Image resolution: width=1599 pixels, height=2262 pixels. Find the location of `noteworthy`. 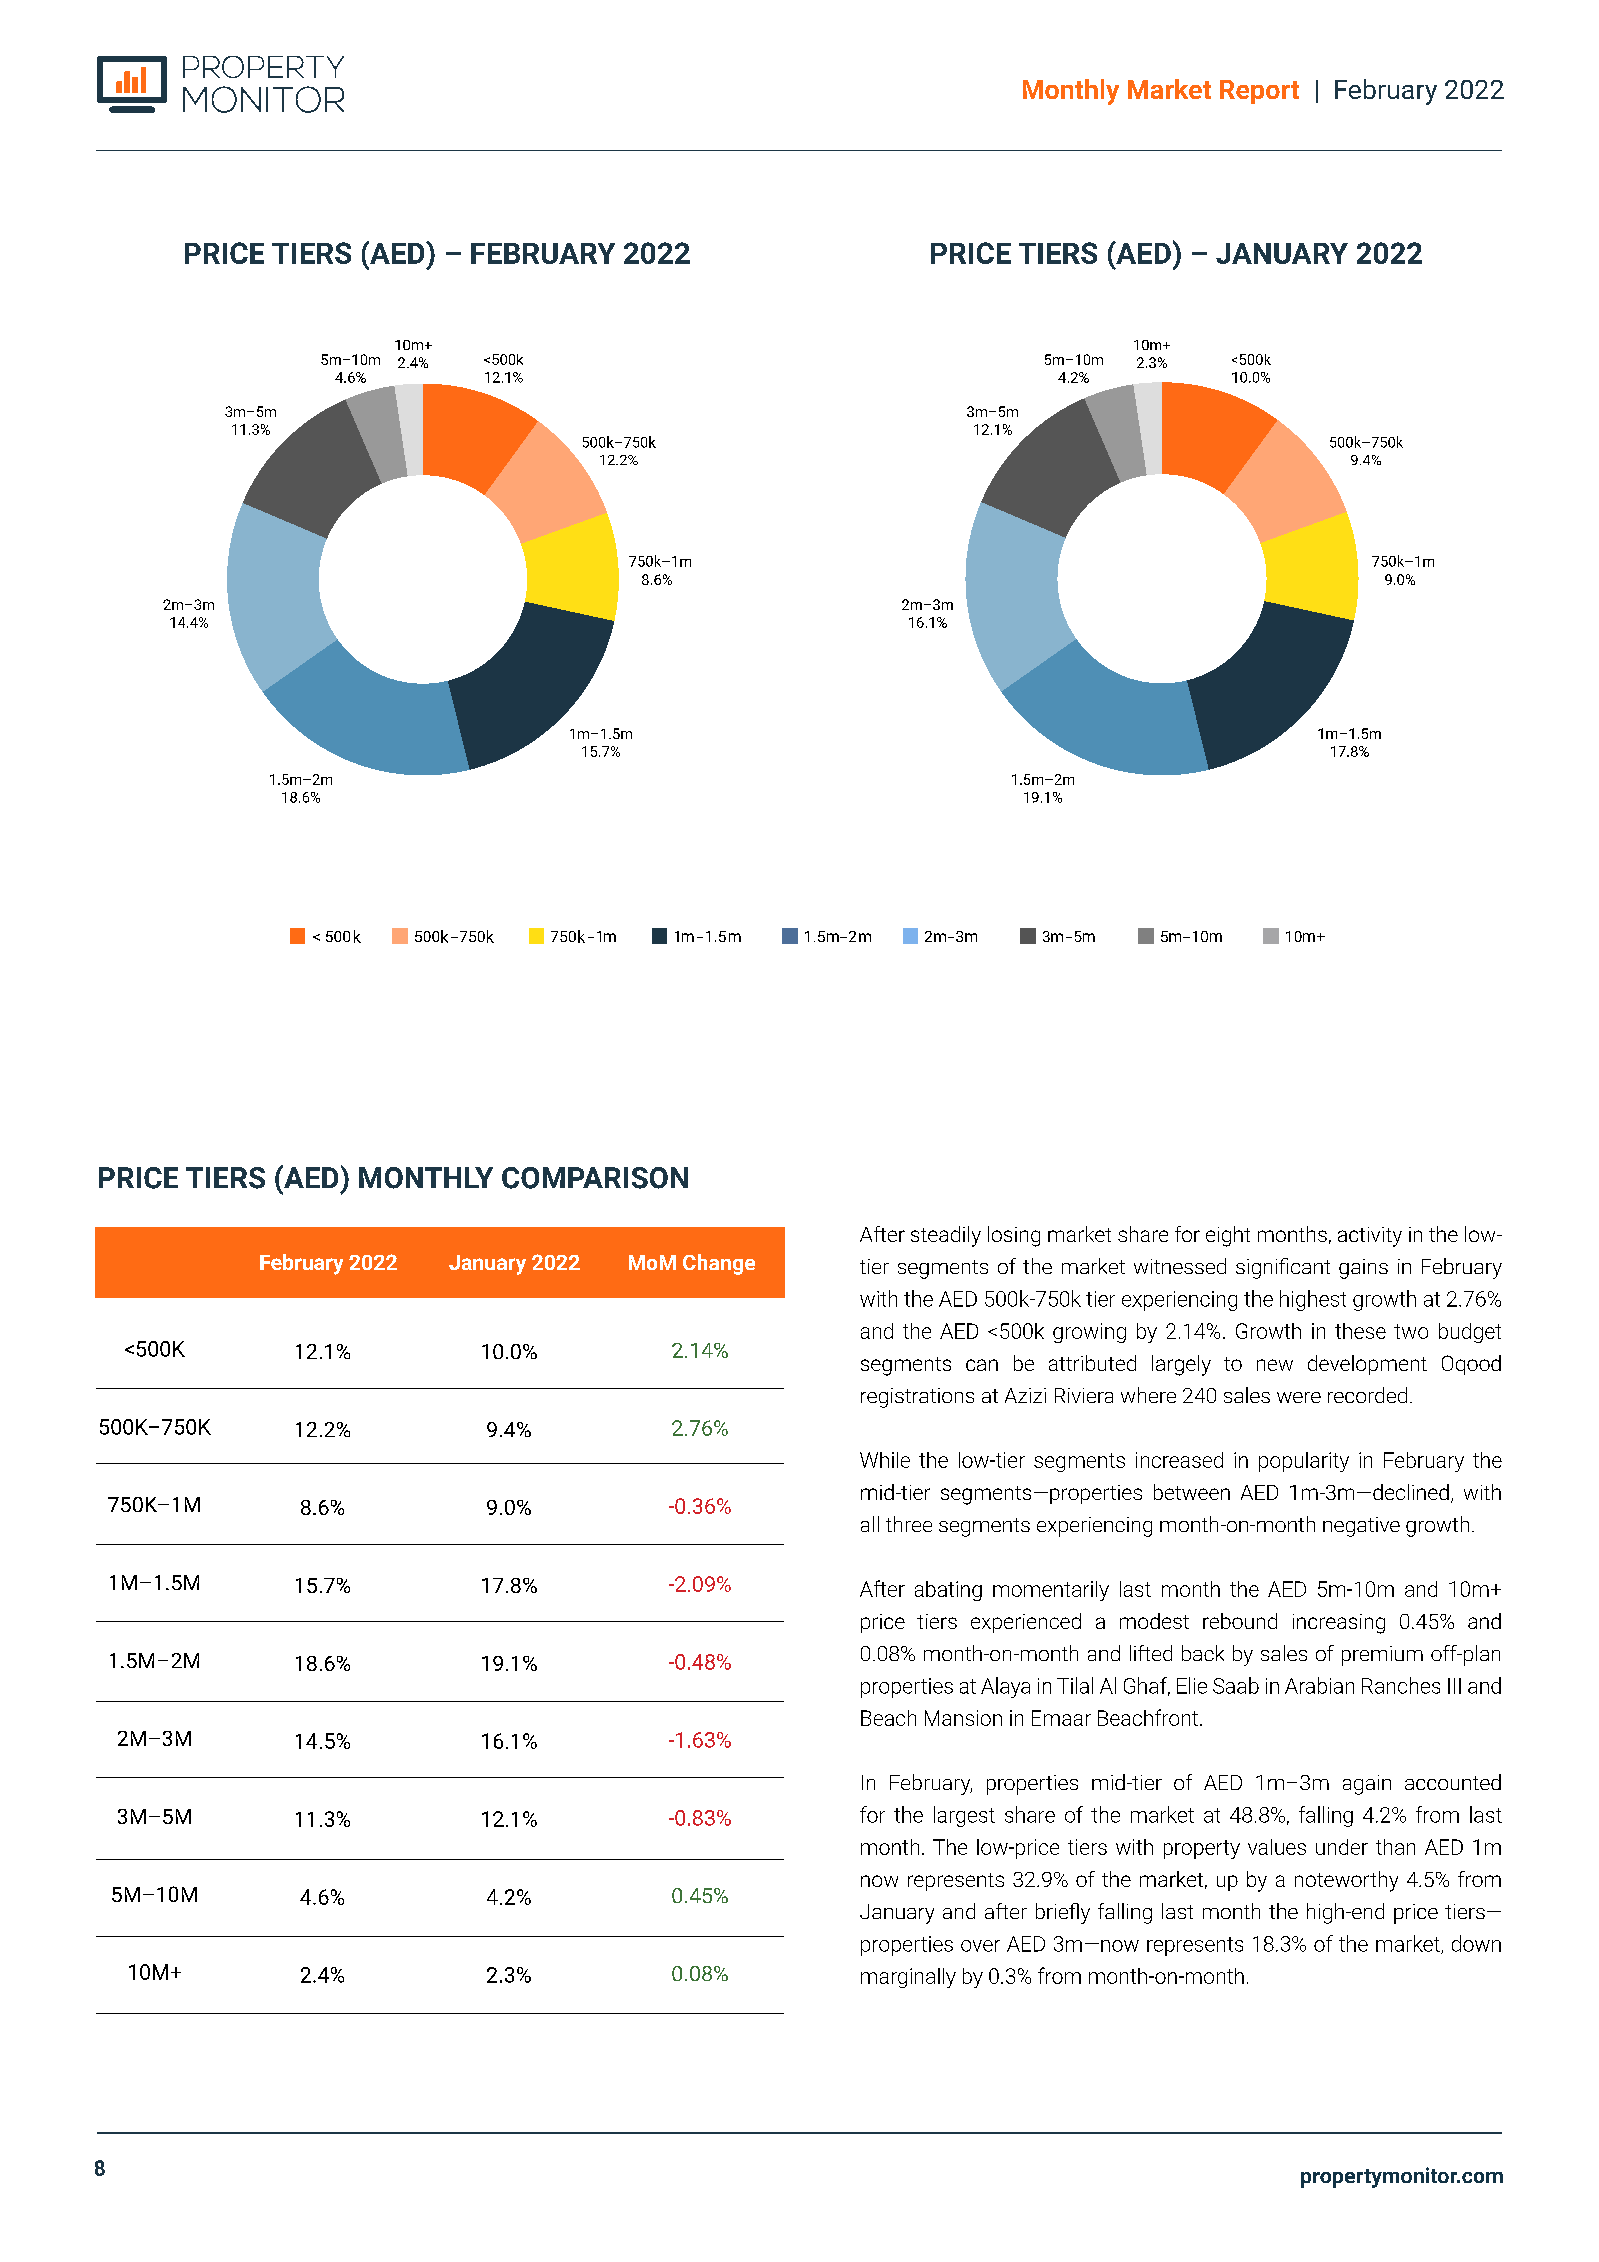

noteworthy is located at coordinates (1346, 1881).
